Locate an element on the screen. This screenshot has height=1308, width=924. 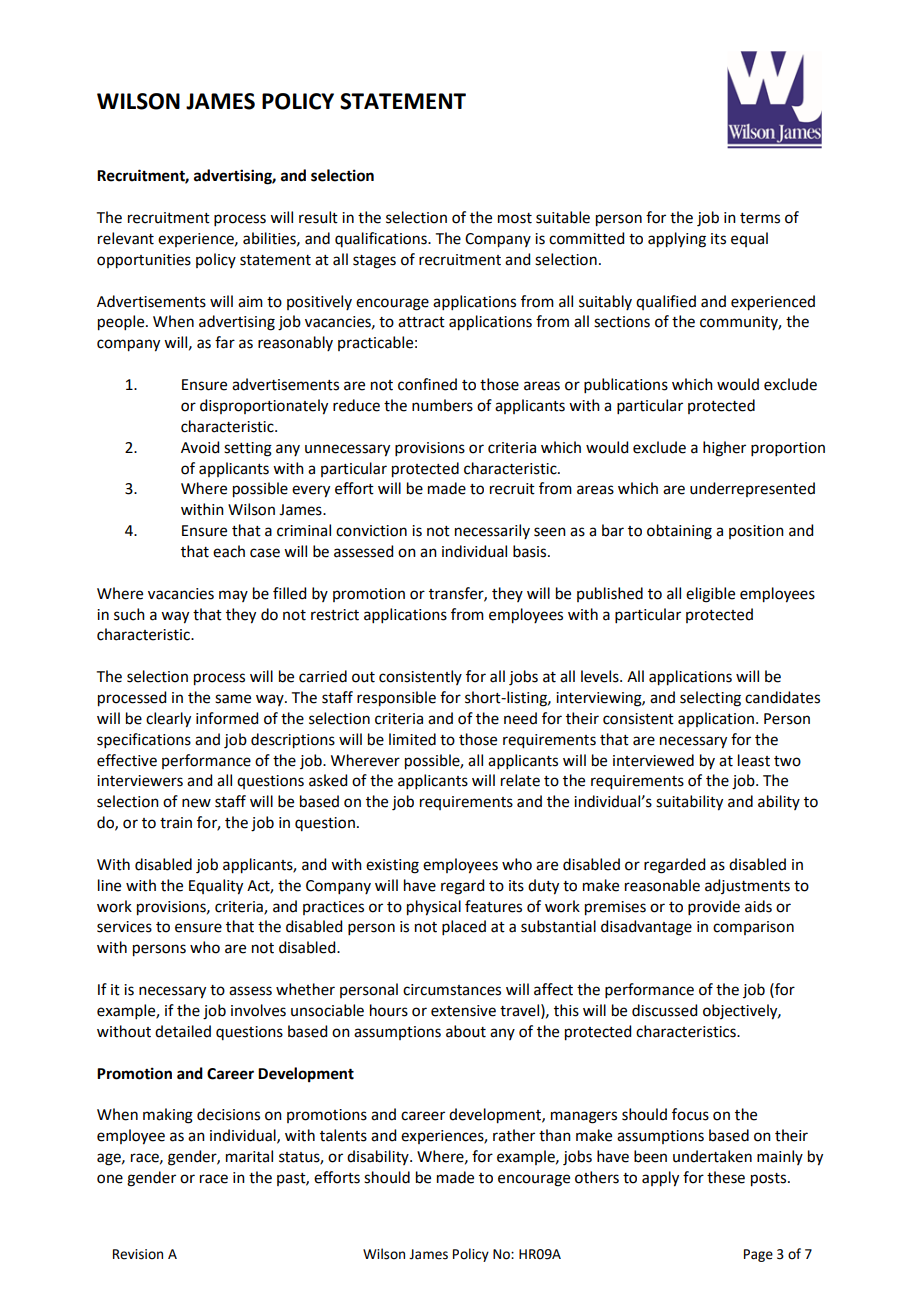
necessarily is located at coordinates (492, 531).
